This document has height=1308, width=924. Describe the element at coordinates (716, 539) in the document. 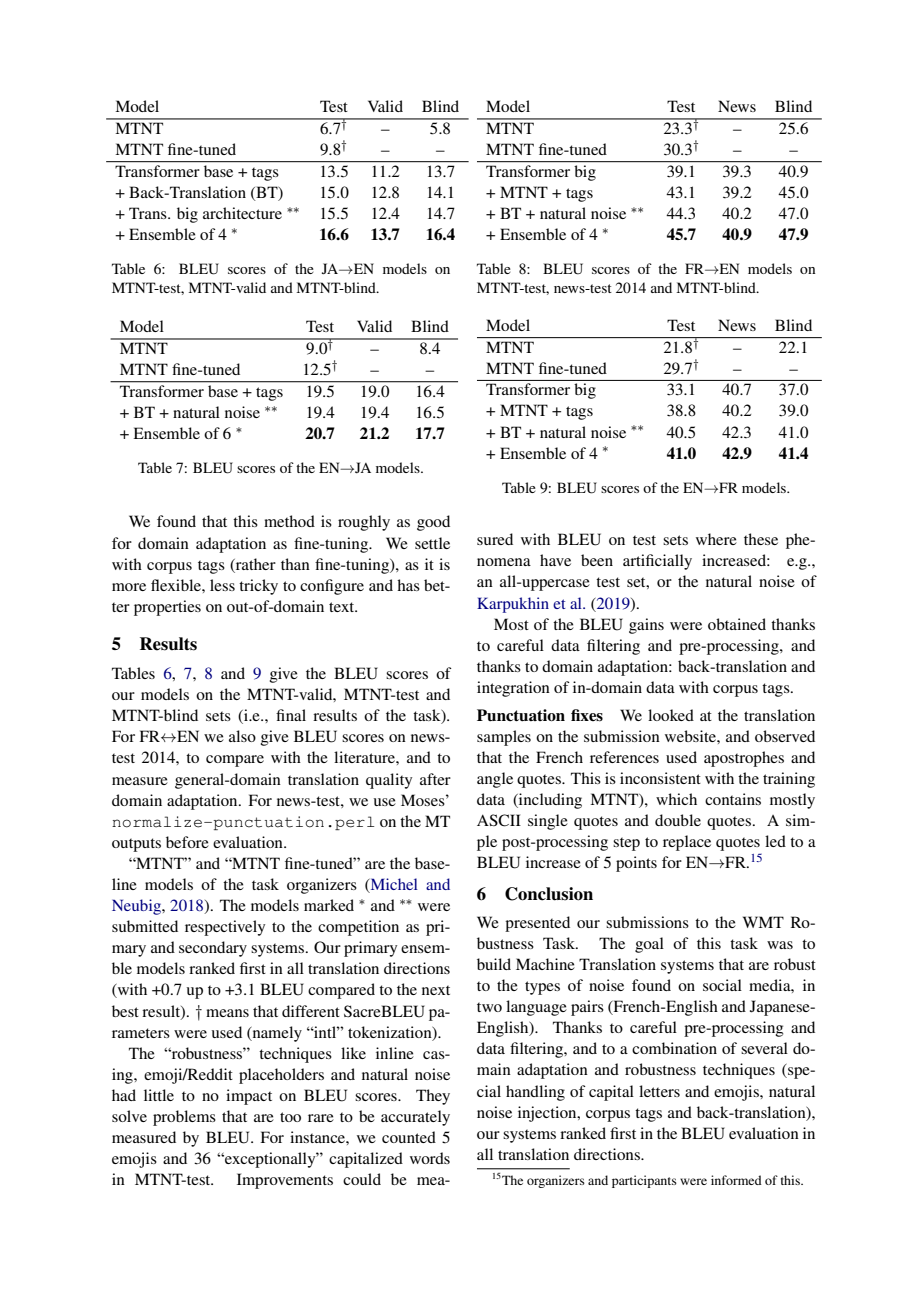

I see `where` at that location.
